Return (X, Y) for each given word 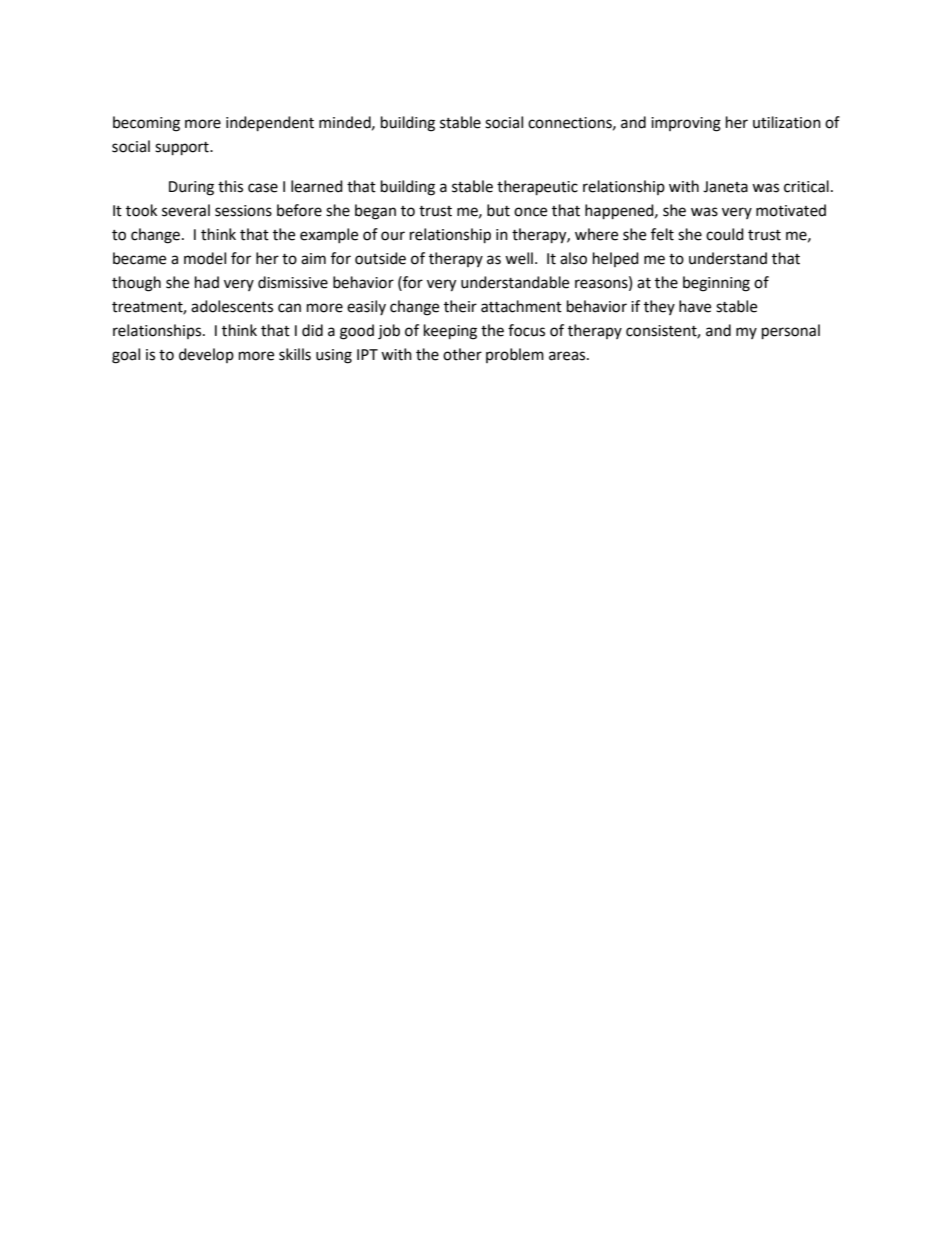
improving (686, 124)
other (462, 354)
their (460, 306)
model (205, 258)
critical (806, 186)
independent (270, 124)
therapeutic (537, 188)
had (207, 282)
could (725, 234)
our (393, 236)
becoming (146, 124)
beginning (716, 284)
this (230, 186)
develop (206, 355)
